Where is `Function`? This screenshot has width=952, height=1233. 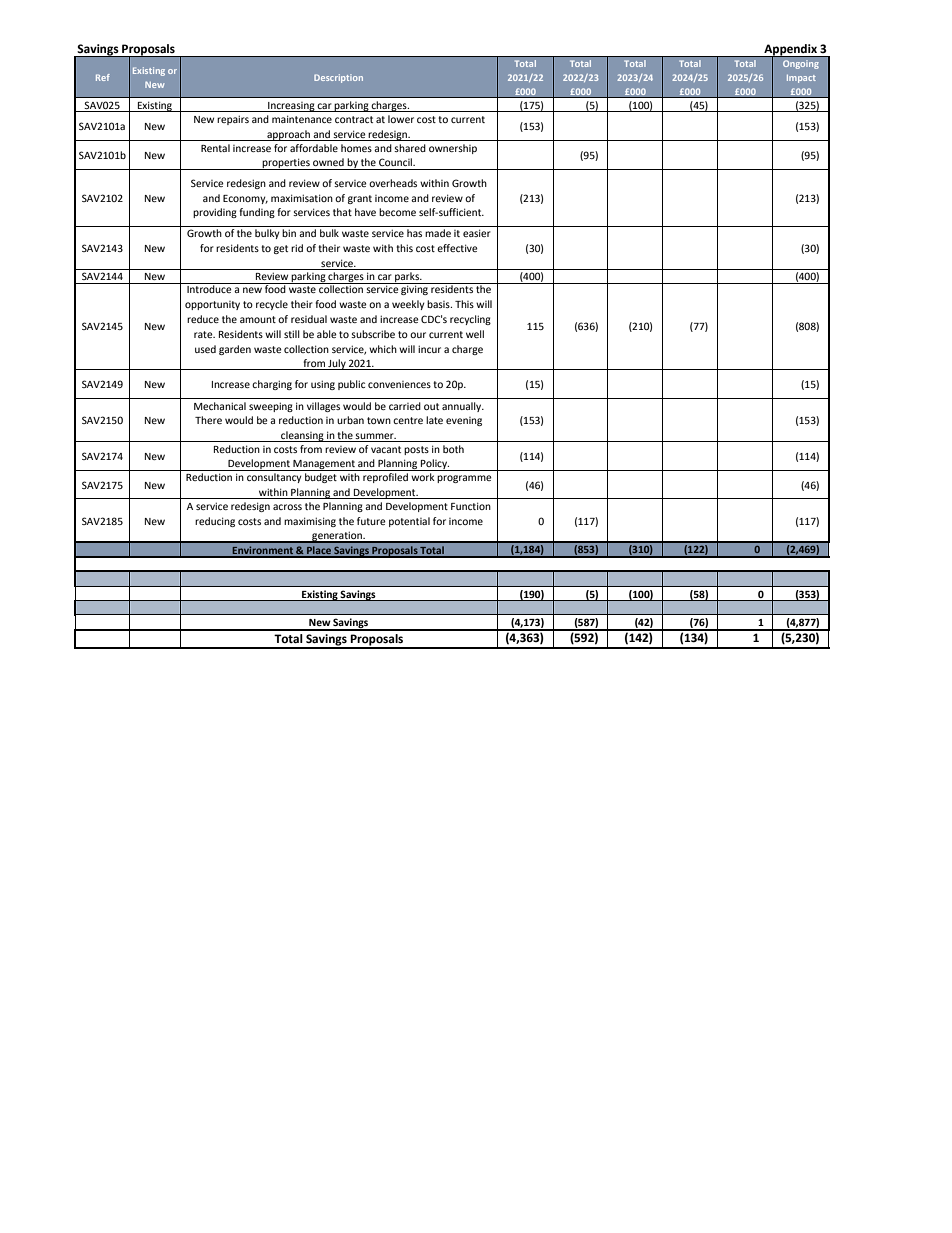 Function is located at coordinates (471, 506).
